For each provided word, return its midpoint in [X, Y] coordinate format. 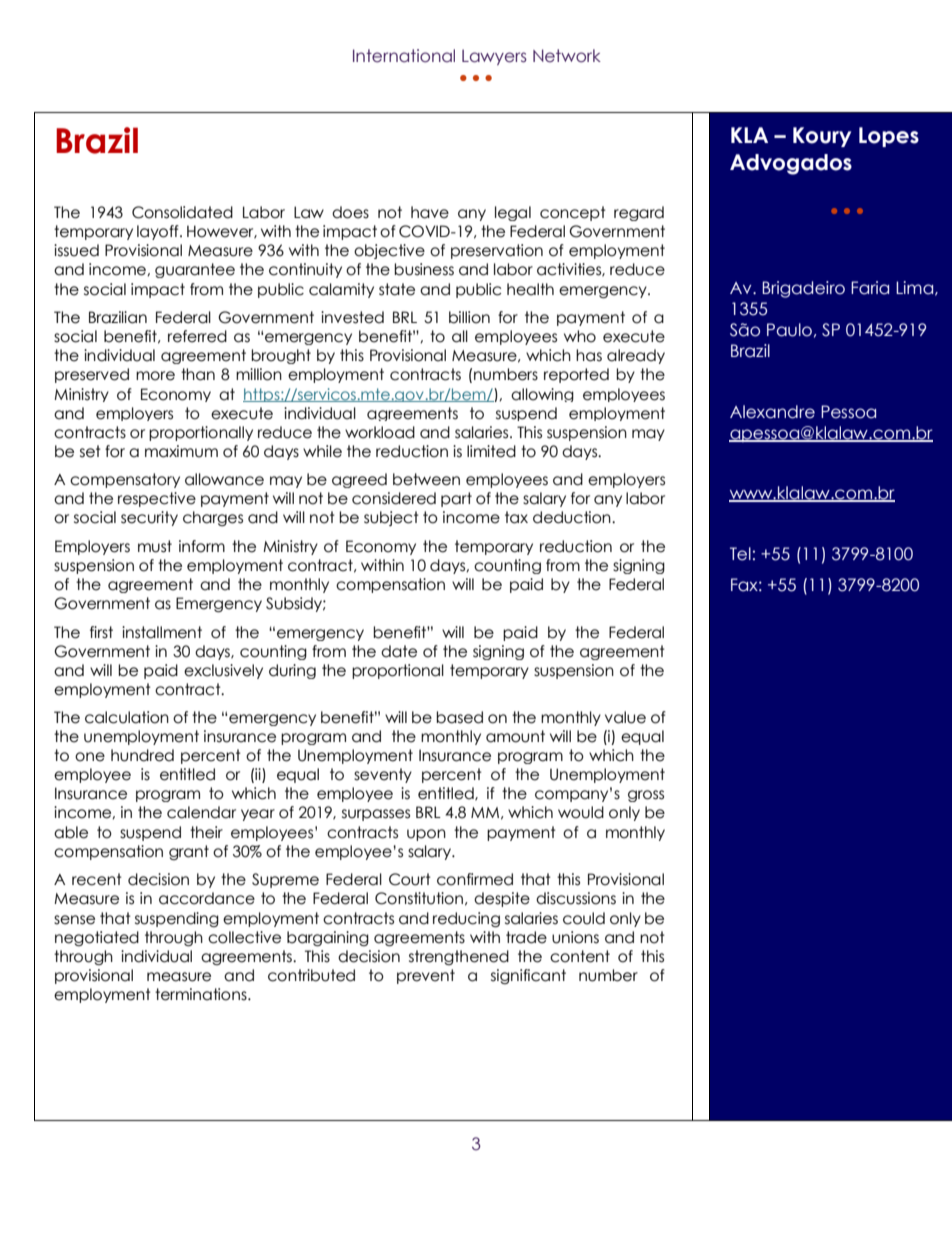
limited [491, 451]
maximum [181, 451]
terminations [202, 994]
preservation [497, 251]
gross [646, 796]
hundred [142, 755]
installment [162, 632]
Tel [740, 554]
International [404, 56]
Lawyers [494, 57]
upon [426, 835]
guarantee [195, 270]
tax [516, 517]
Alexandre [772, 412]
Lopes [889, 137]
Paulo [789, 330]
